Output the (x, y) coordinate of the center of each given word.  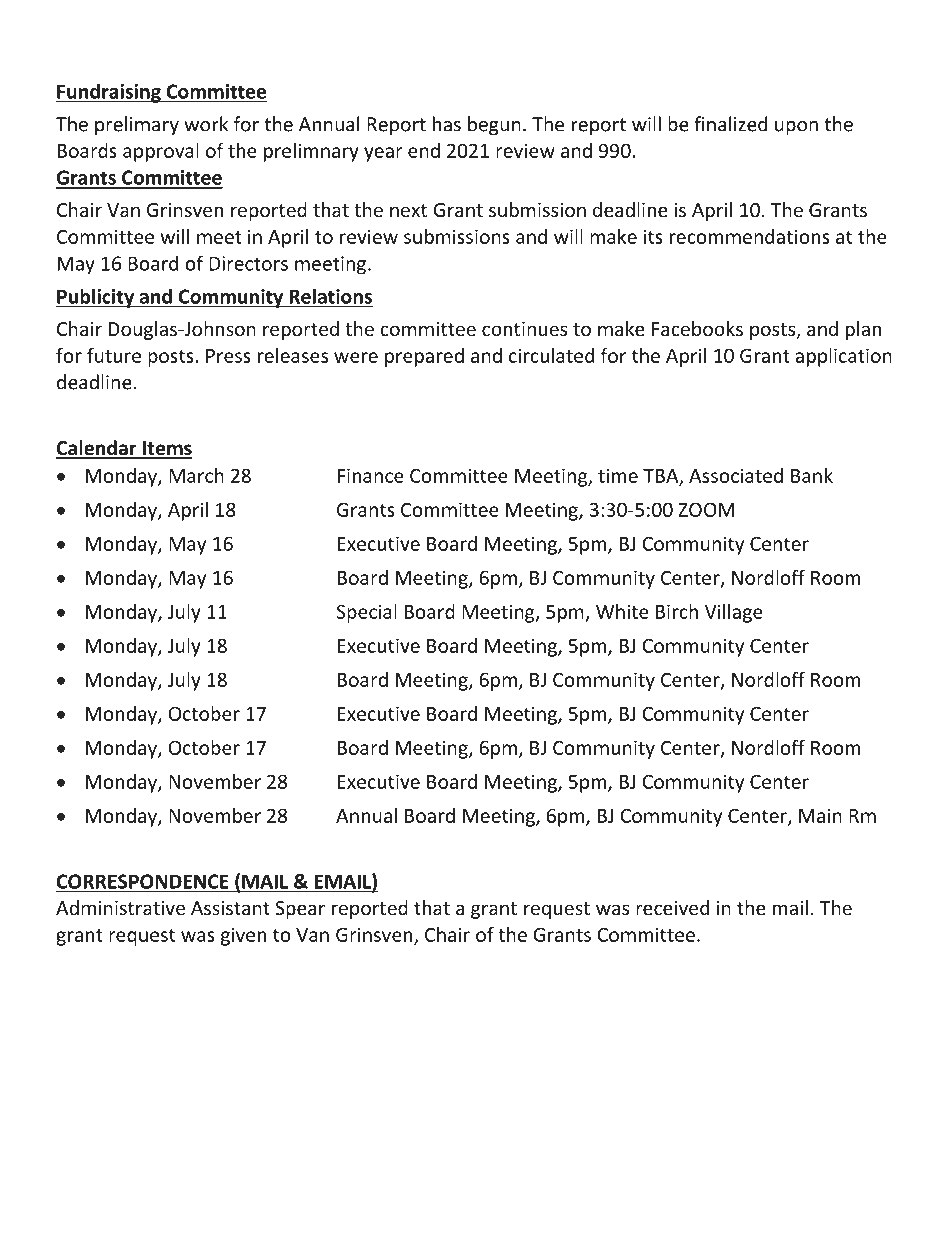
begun (494, 125)
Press (228, 356)
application (843, 357)
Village (734, 613)
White (622, 611)
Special (367, 613)
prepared (424, 357)
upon (796, 128)
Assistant (230, 908)
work (206, 124)
